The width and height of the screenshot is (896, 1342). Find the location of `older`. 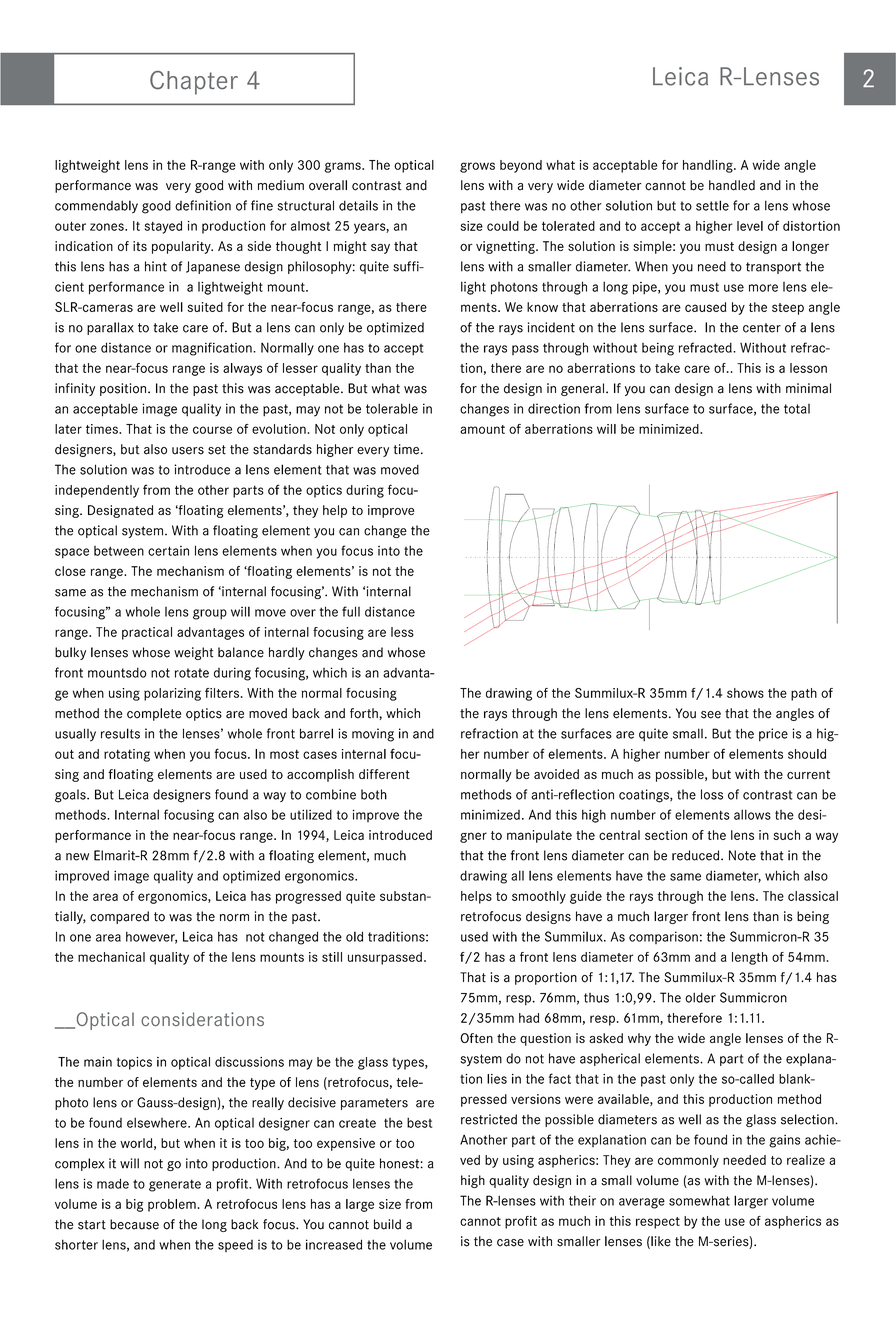

older is located at coordinates (700, 997).
